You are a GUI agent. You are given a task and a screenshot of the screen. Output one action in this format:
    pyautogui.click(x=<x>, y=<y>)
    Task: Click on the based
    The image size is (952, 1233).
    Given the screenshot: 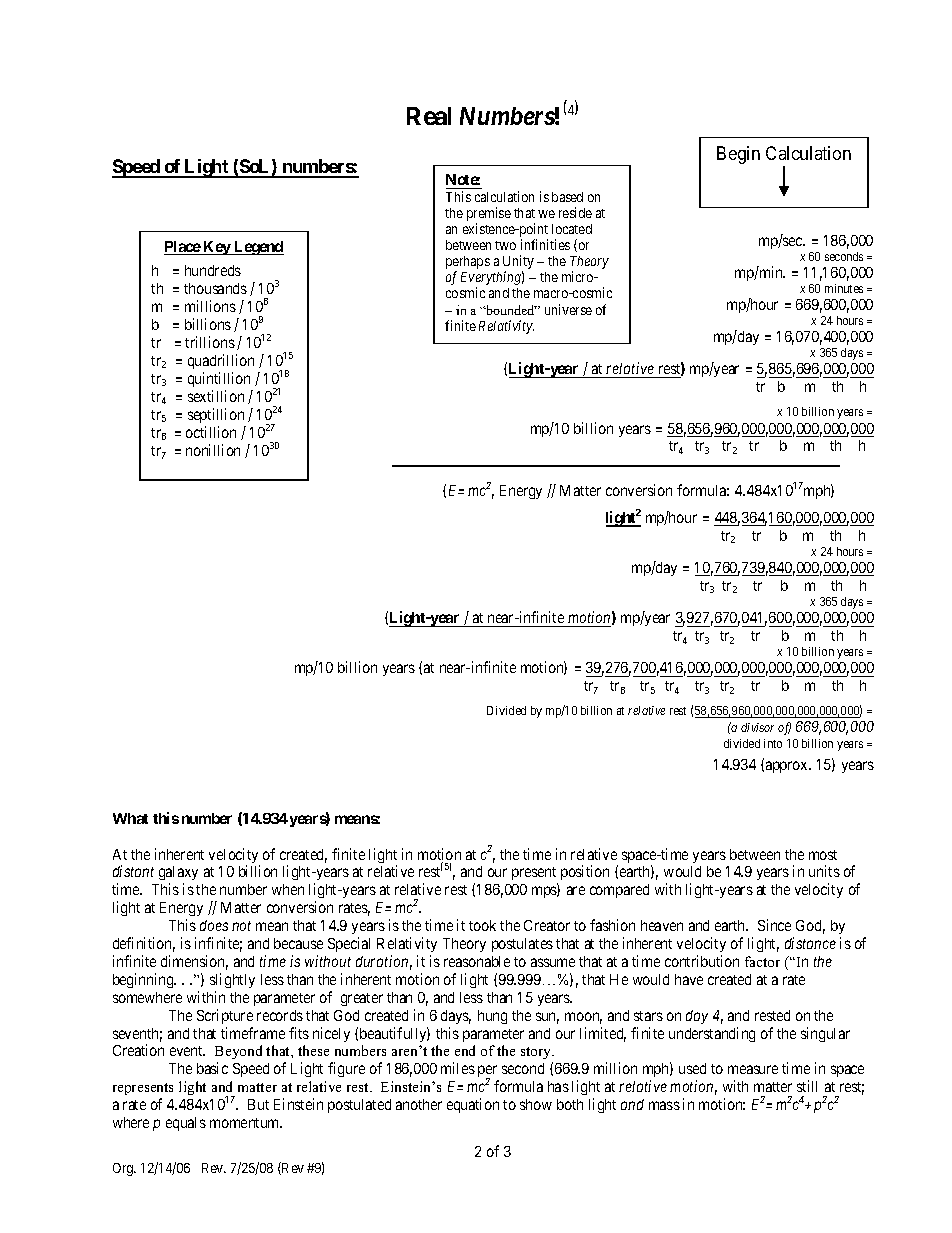 What is the action you would take?
    pyautogui.click(x=567, y=197)
